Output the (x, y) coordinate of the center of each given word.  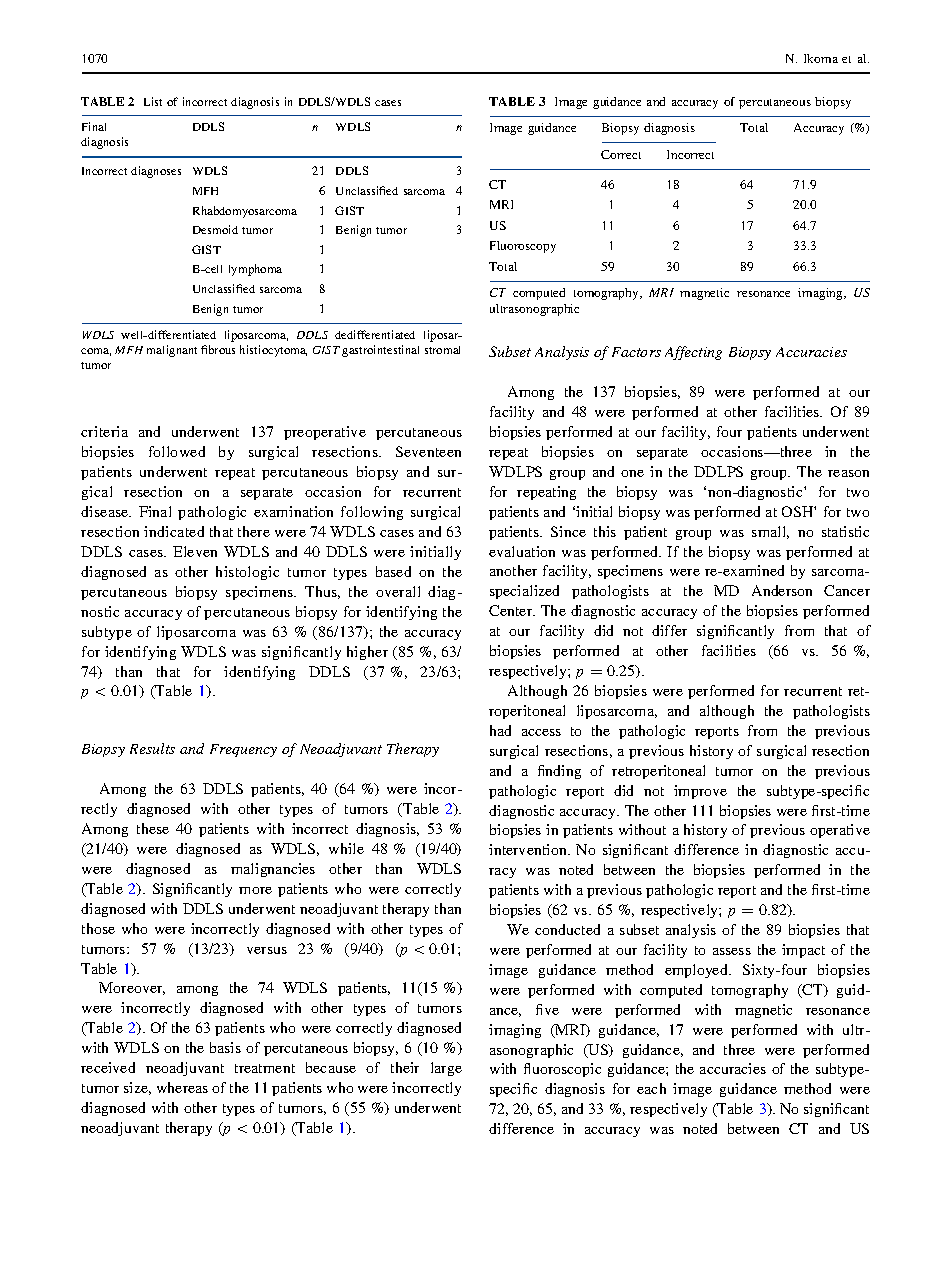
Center (512, 610)
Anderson (782, 590)
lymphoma (255, 270)
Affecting (693, 353)
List (153, 101)
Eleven (195, 551)
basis (225, 1047)
